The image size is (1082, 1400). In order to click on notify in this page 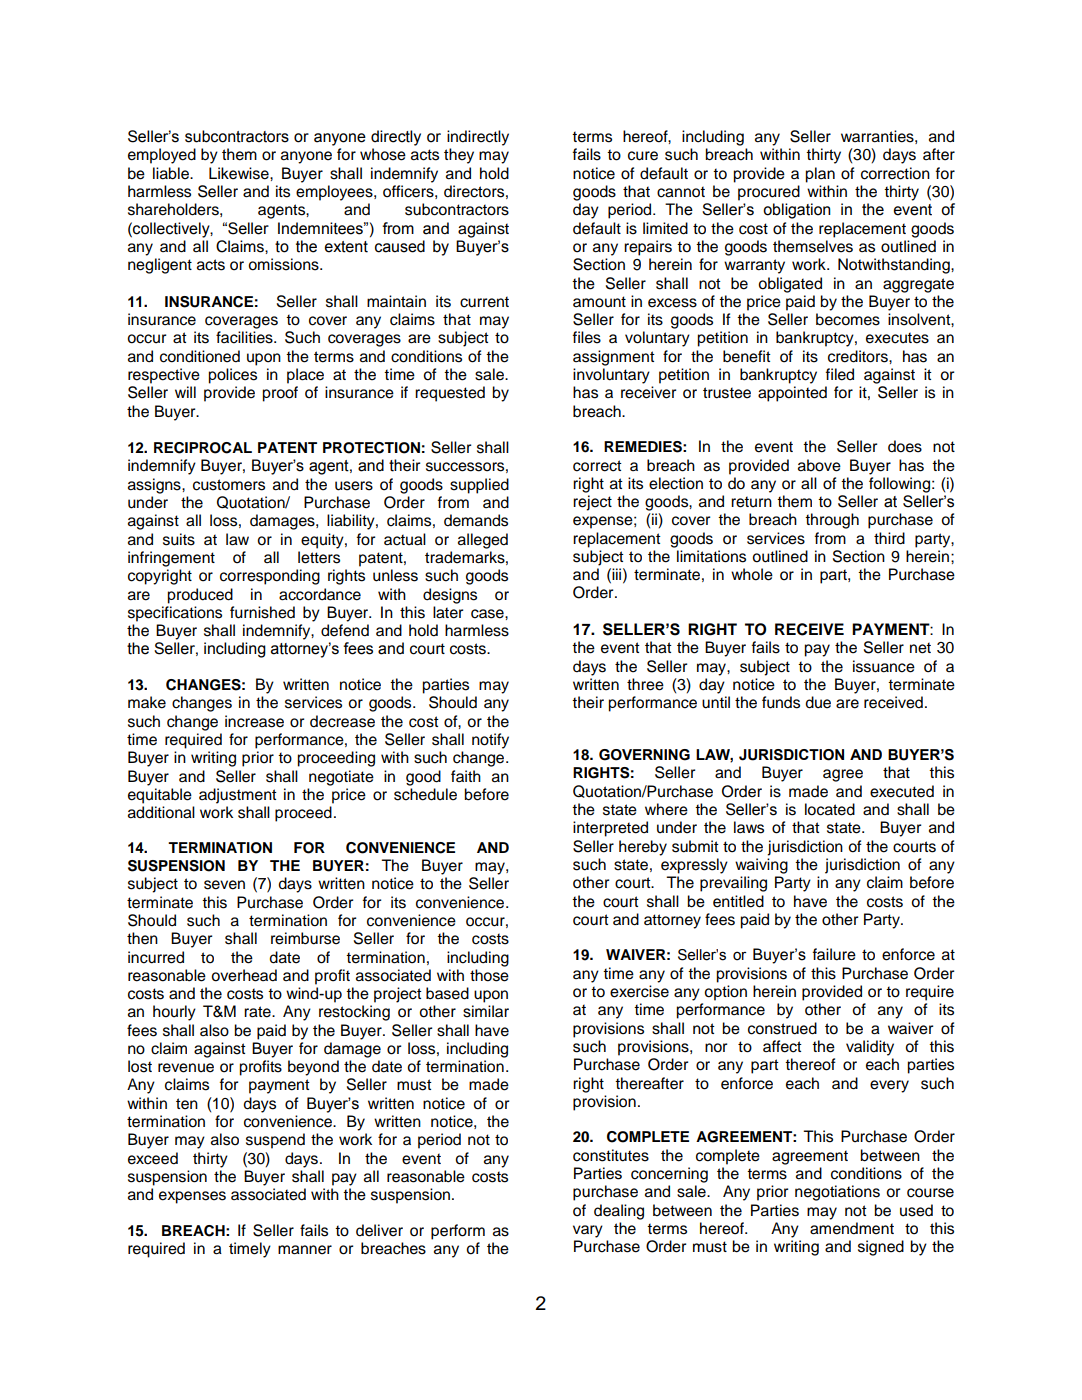, I will do `click(490, 741)`.
